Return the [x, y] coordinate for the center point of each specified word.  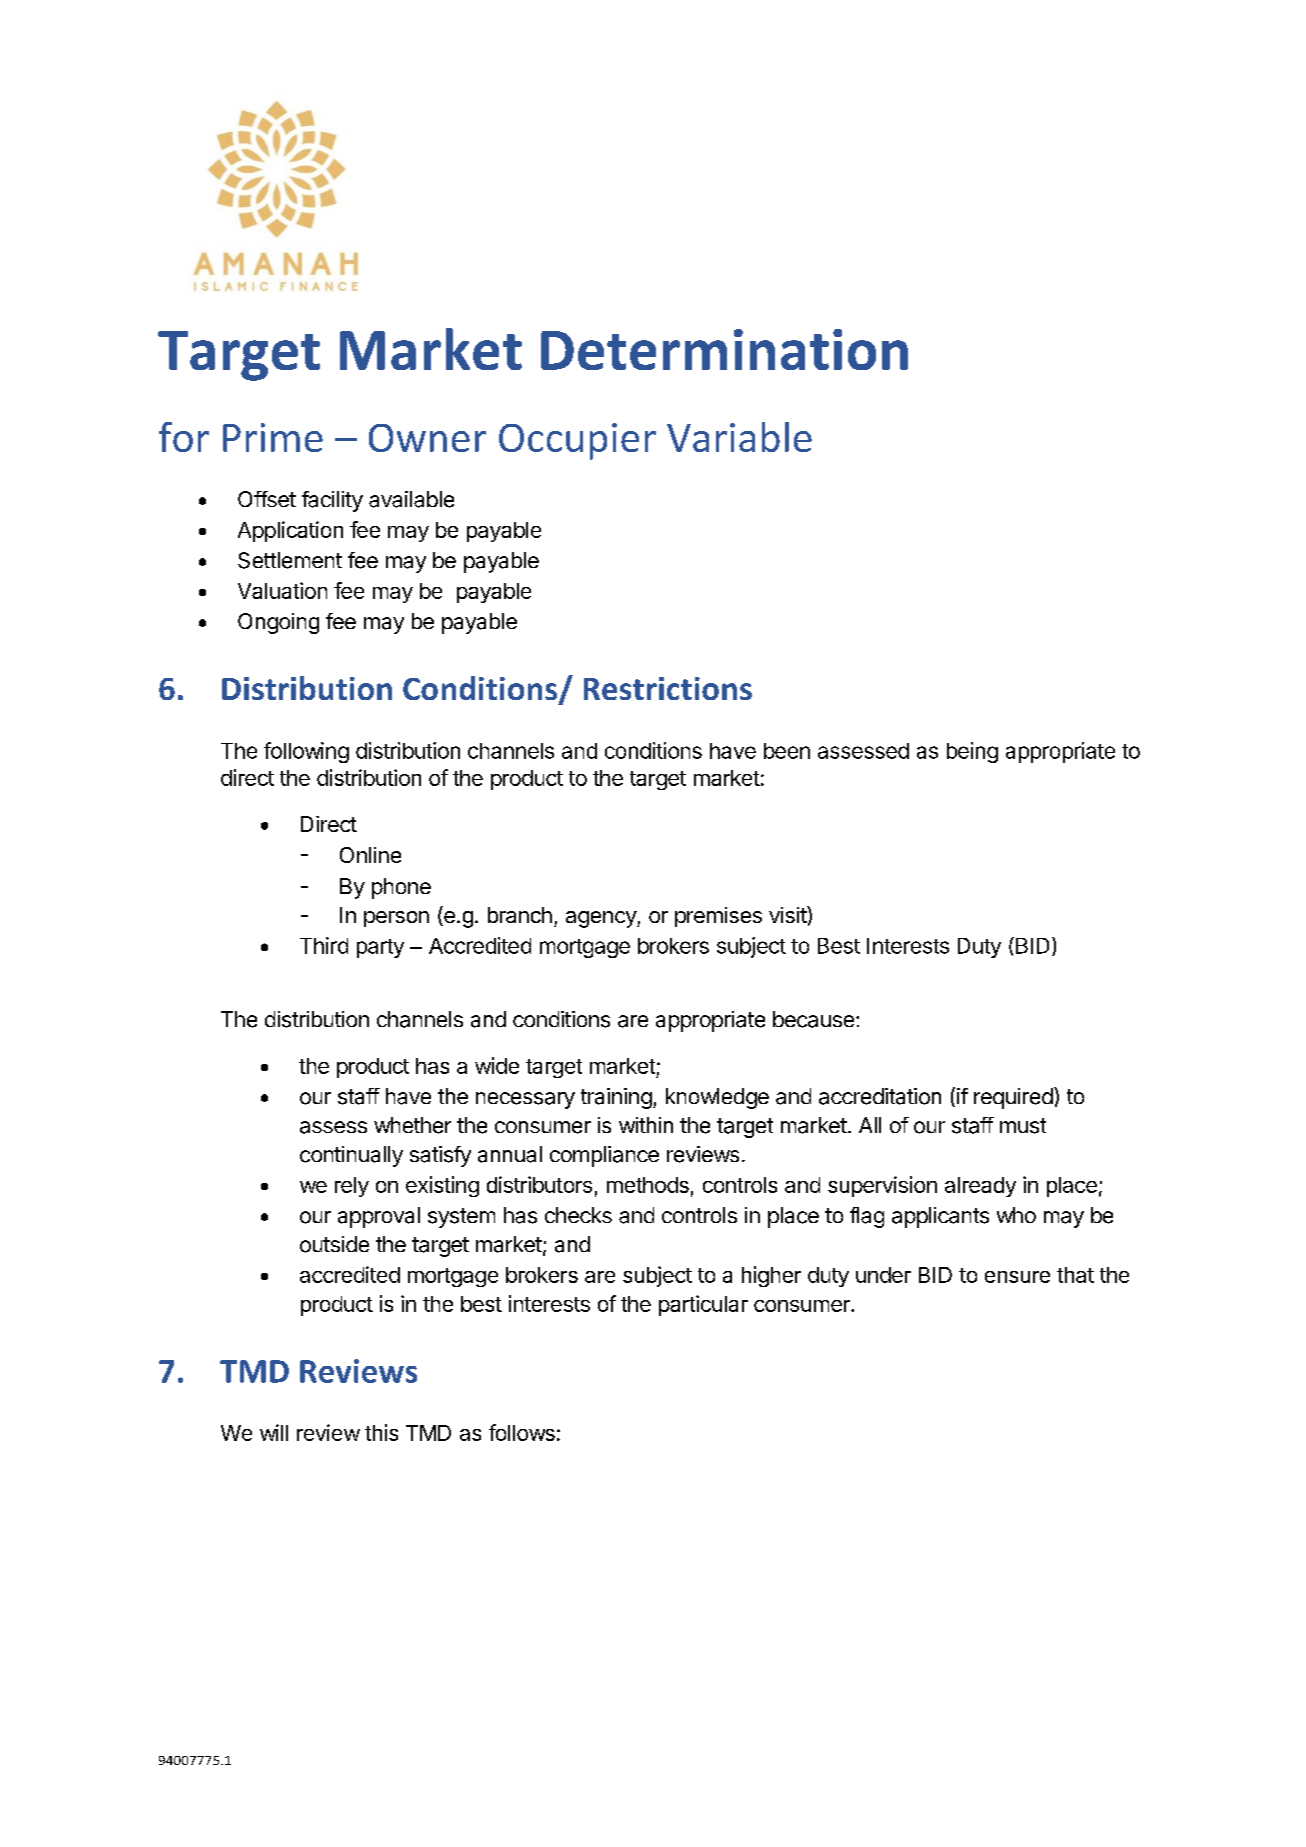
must [1023, 1126]
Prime [273, 437]
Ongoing [278, 623]
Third [324, 945]
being [972, 752]
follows [522, 1432]
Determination [724, 349]
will [274, 1432]
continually [351, 1156]
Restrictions [668, 688]
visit [788, 914]
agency [602, 919]
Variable [739, 437]
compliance [604, 1156]
